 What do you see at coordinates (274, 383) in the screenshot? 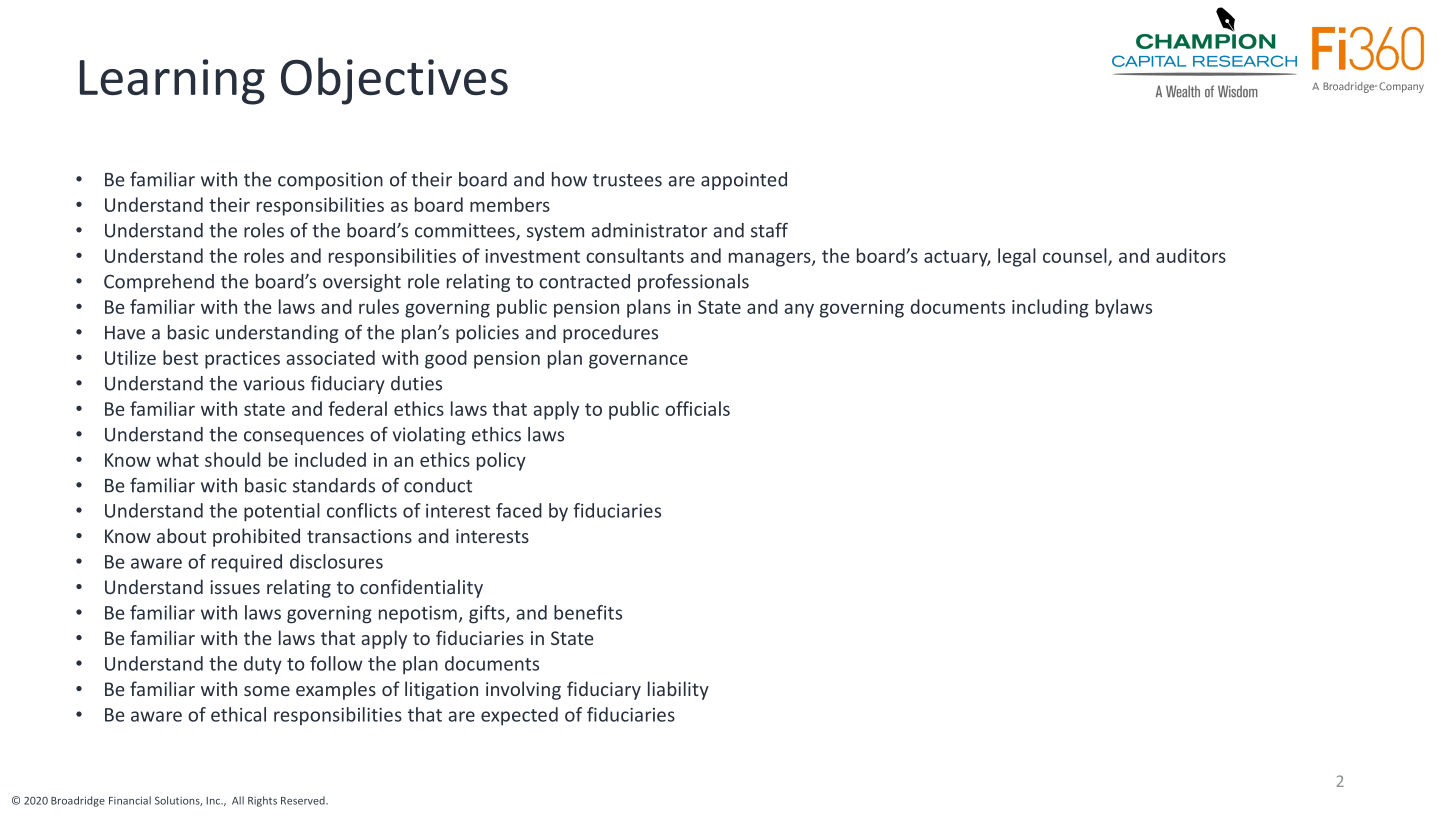
I see `various` at bounding box center [274, 383].
